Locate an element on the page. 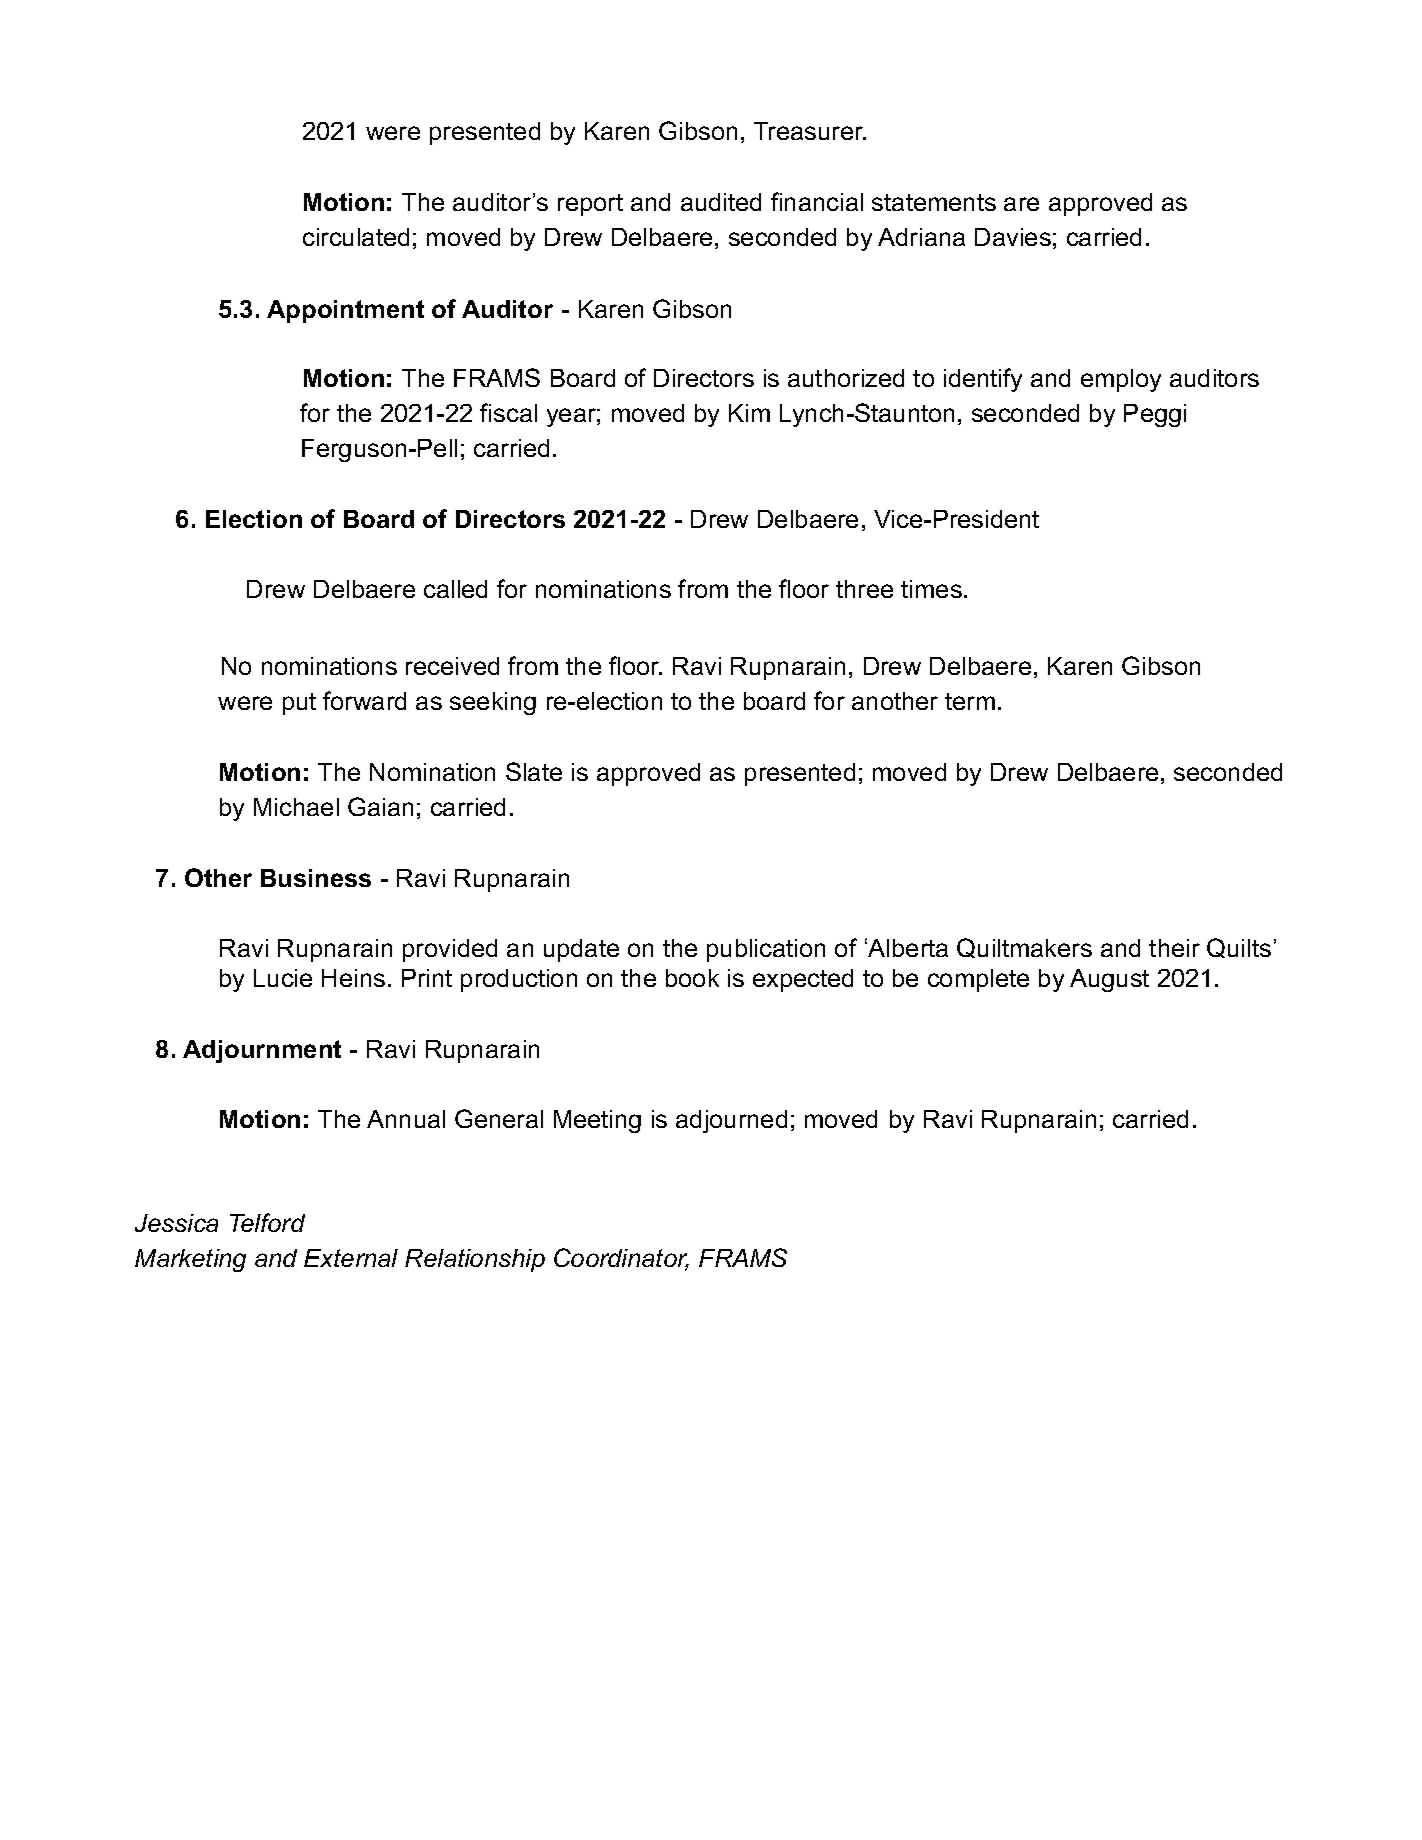  circulated is located at coordinates (356, 237).
